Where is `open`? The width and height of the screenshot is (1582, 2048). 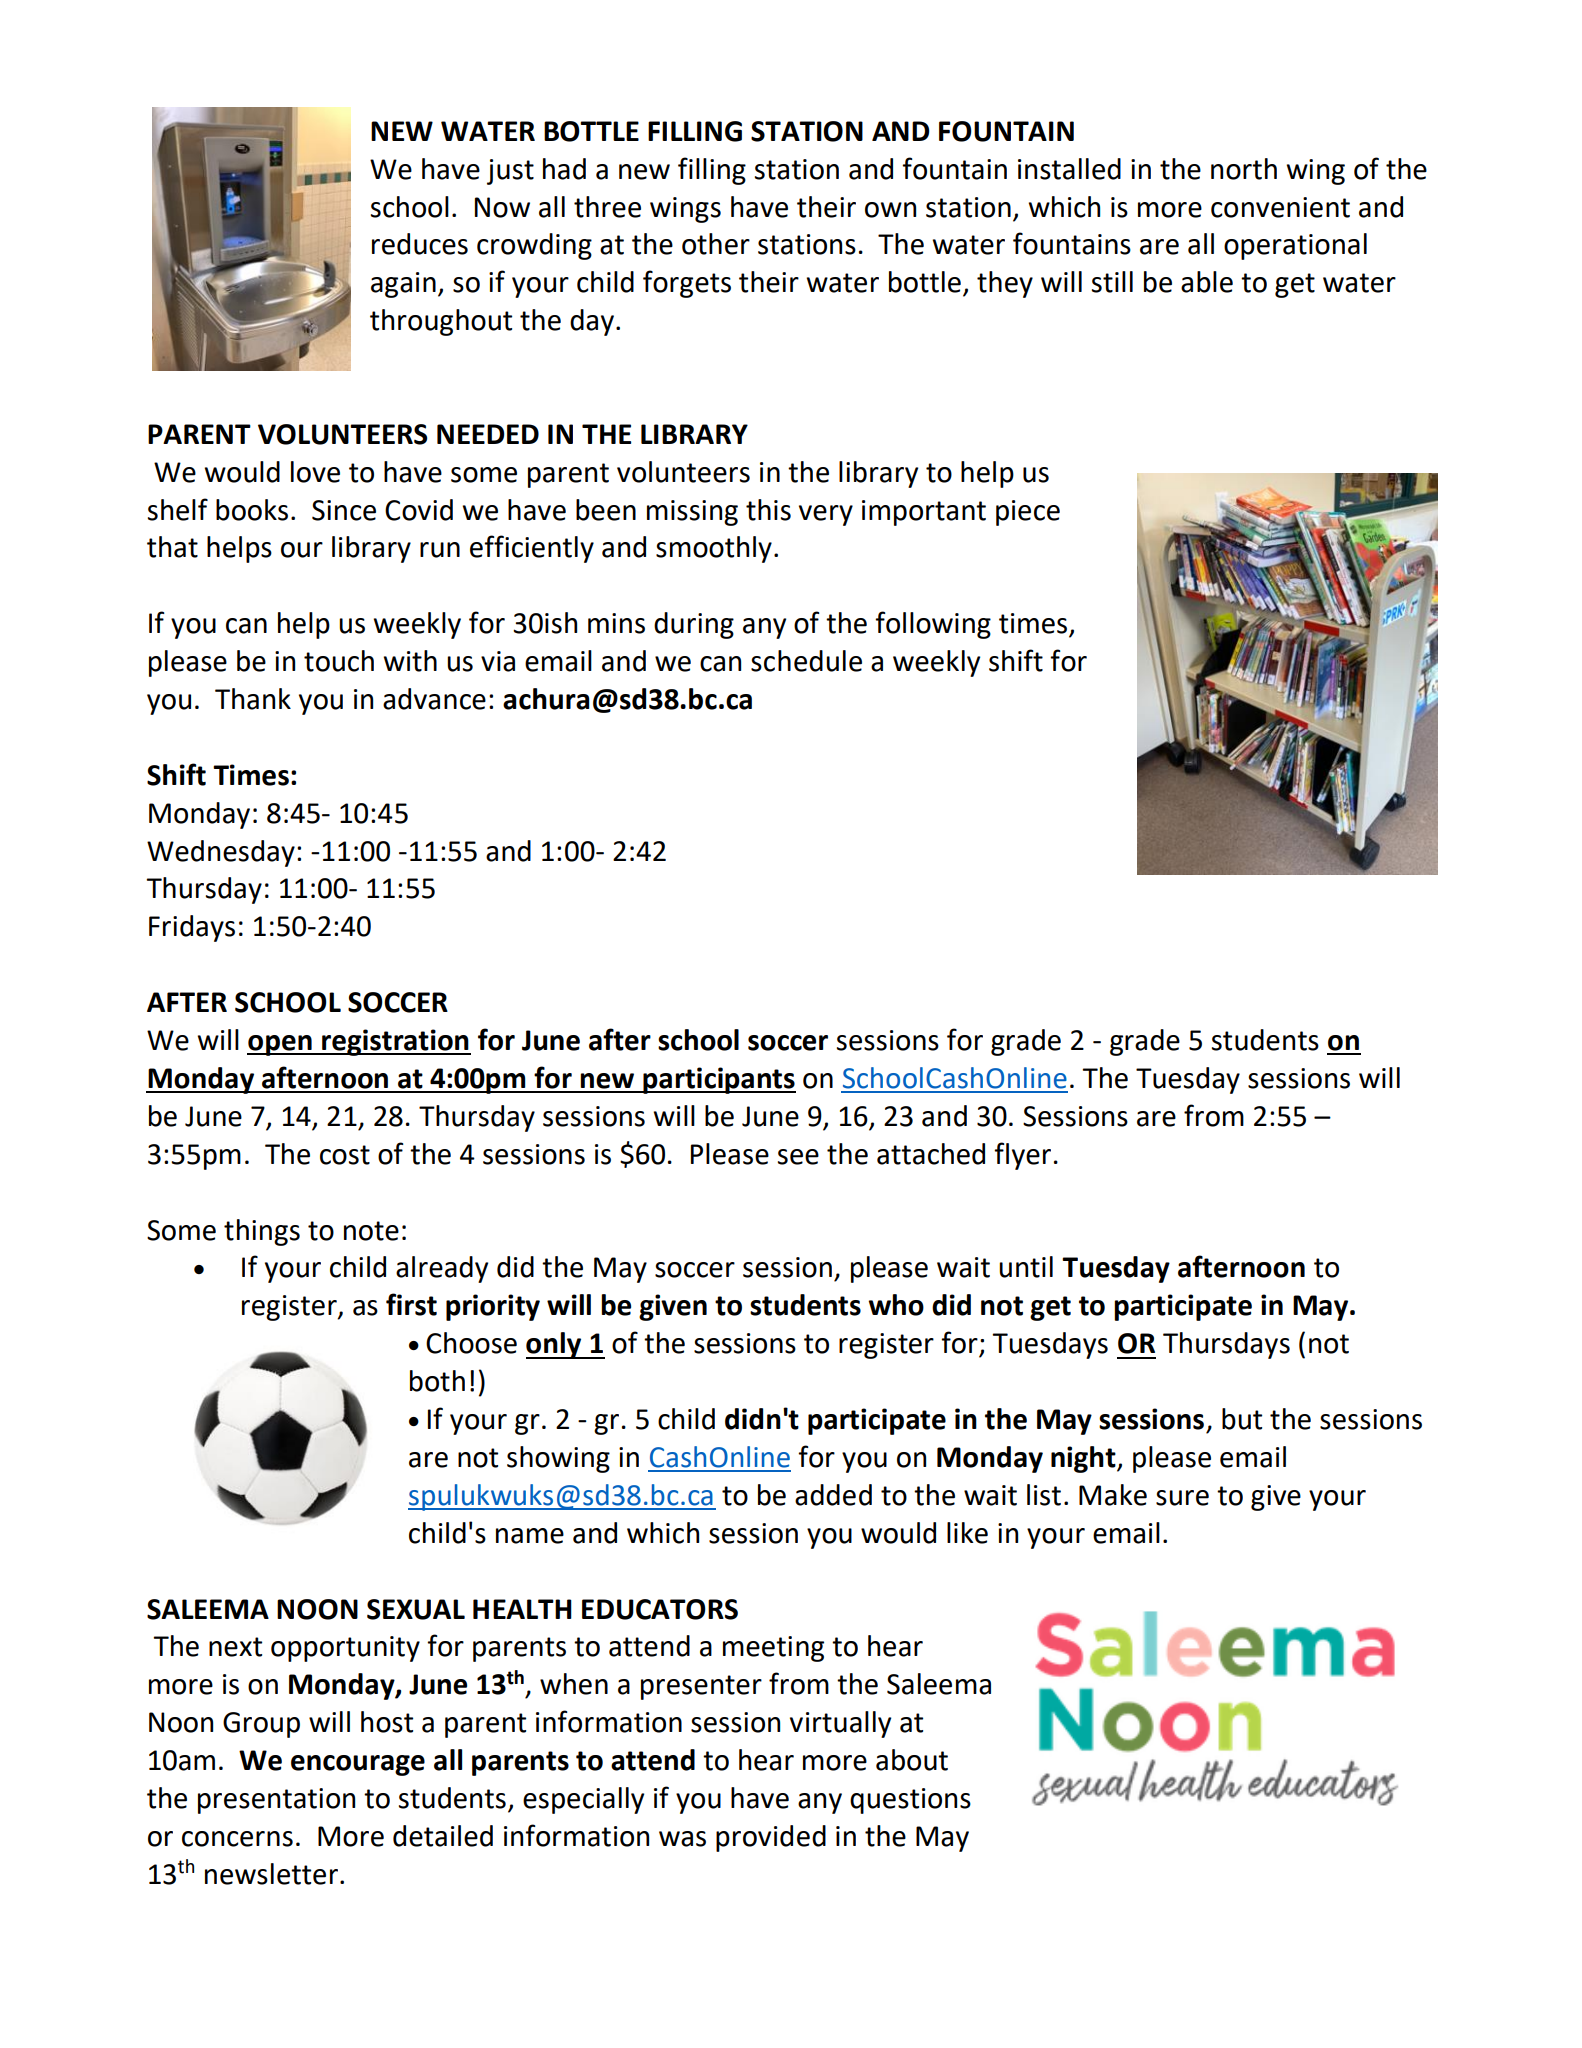 open is located at coordinates (280, 1045).
